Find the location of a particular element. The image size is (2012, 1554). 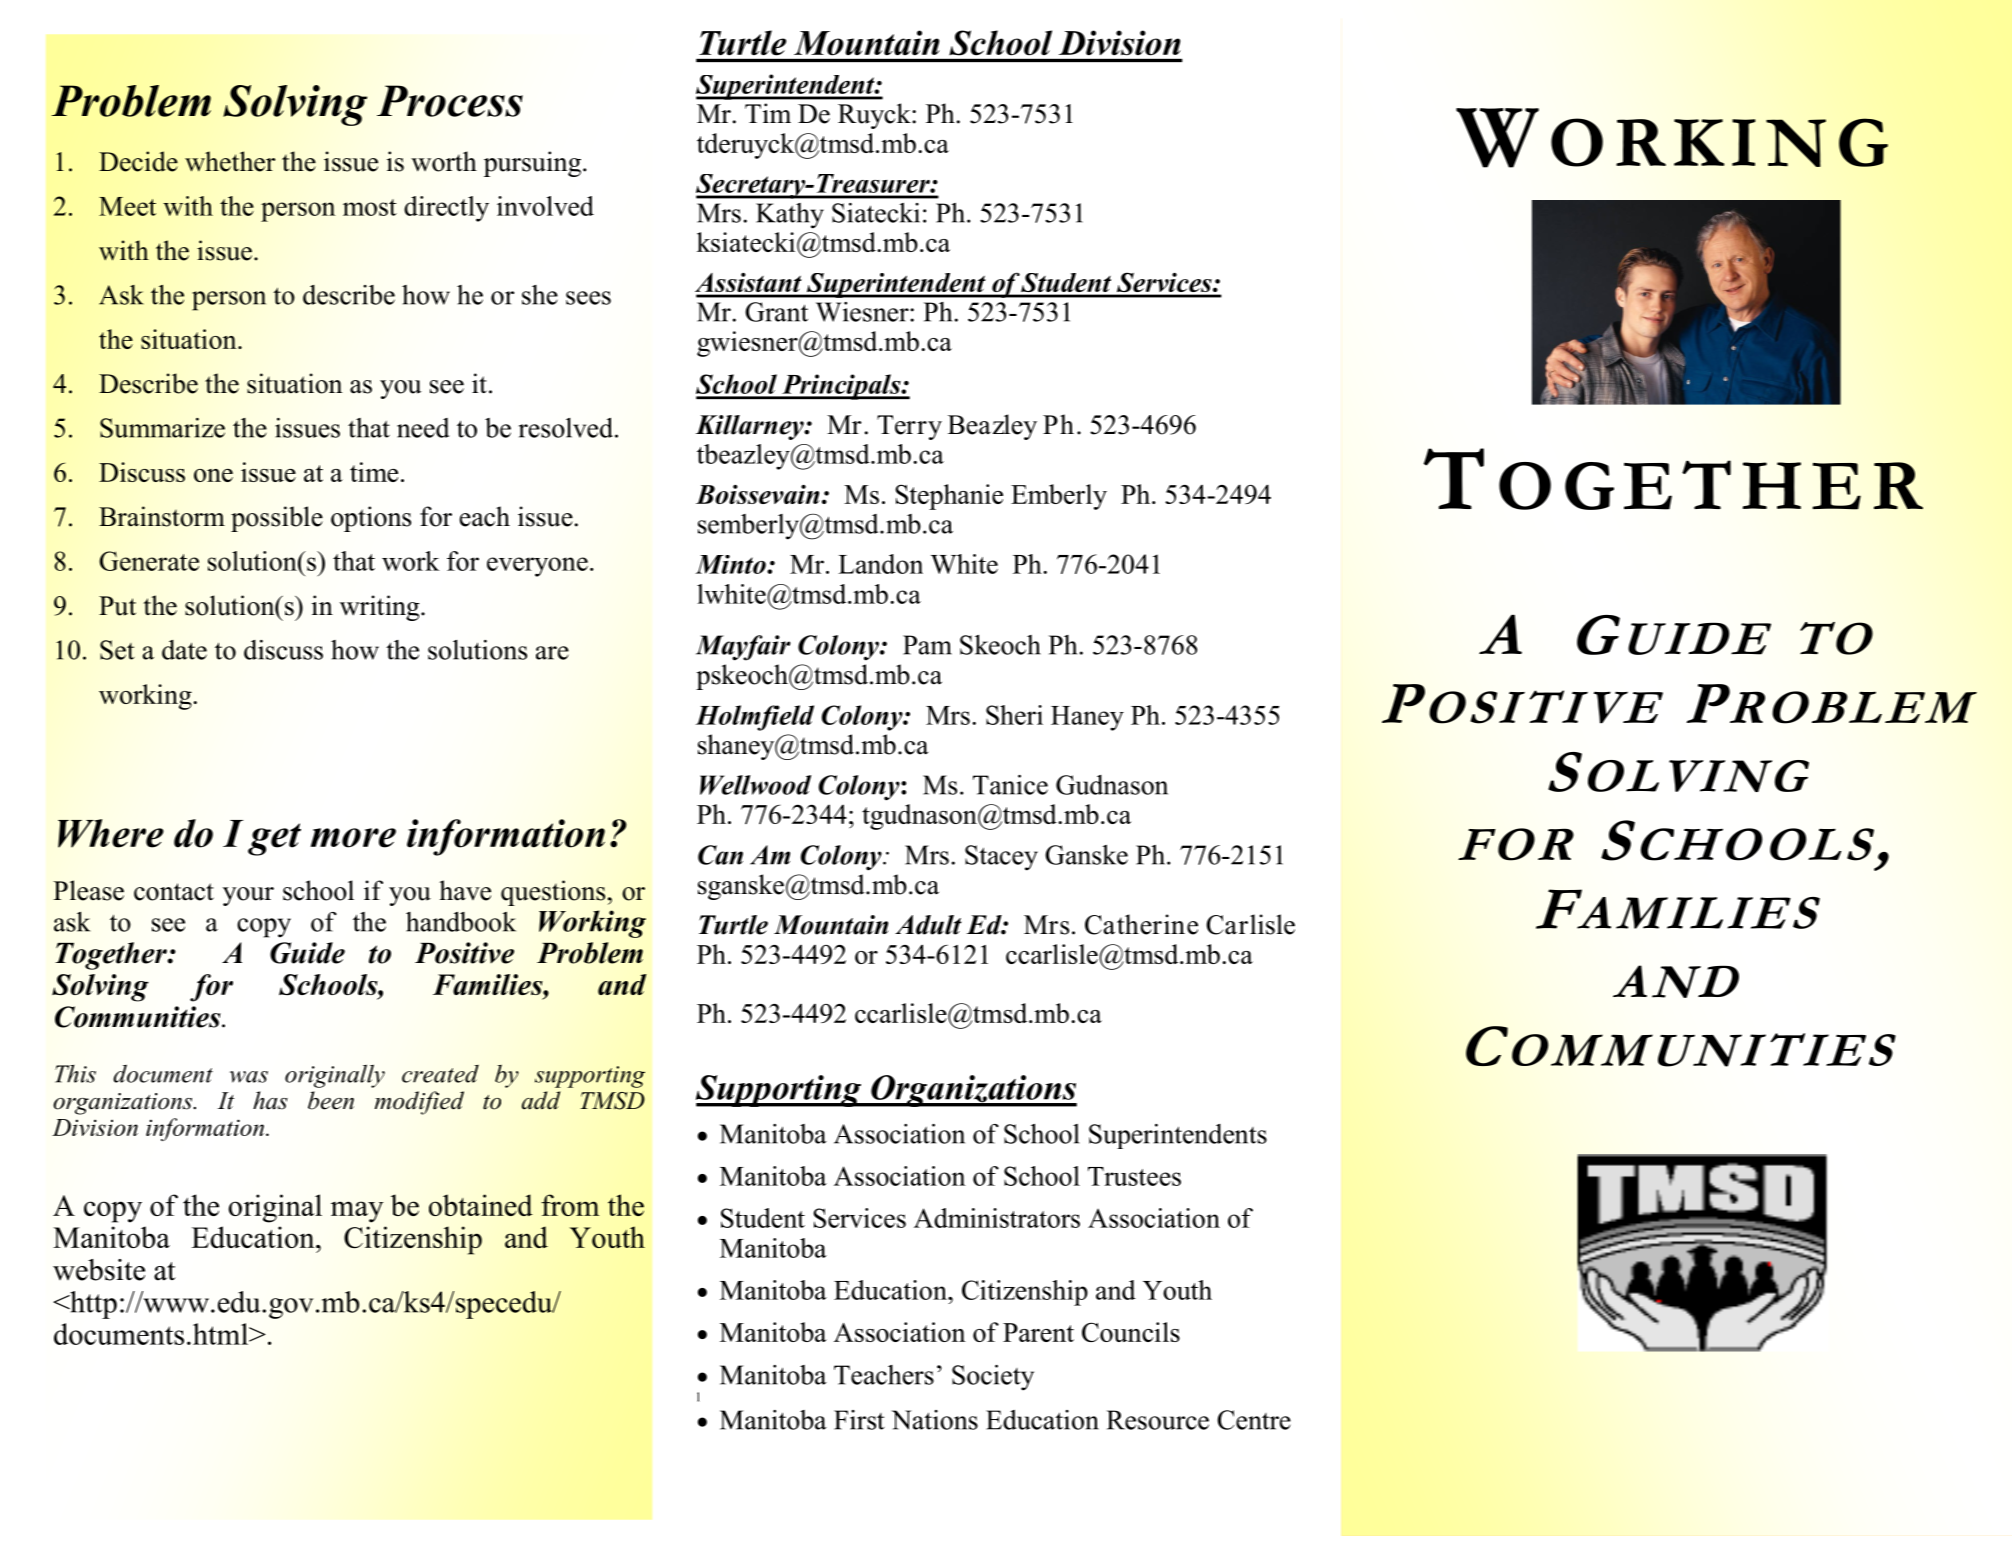

pursuing is located at coordinates (534, 164).
